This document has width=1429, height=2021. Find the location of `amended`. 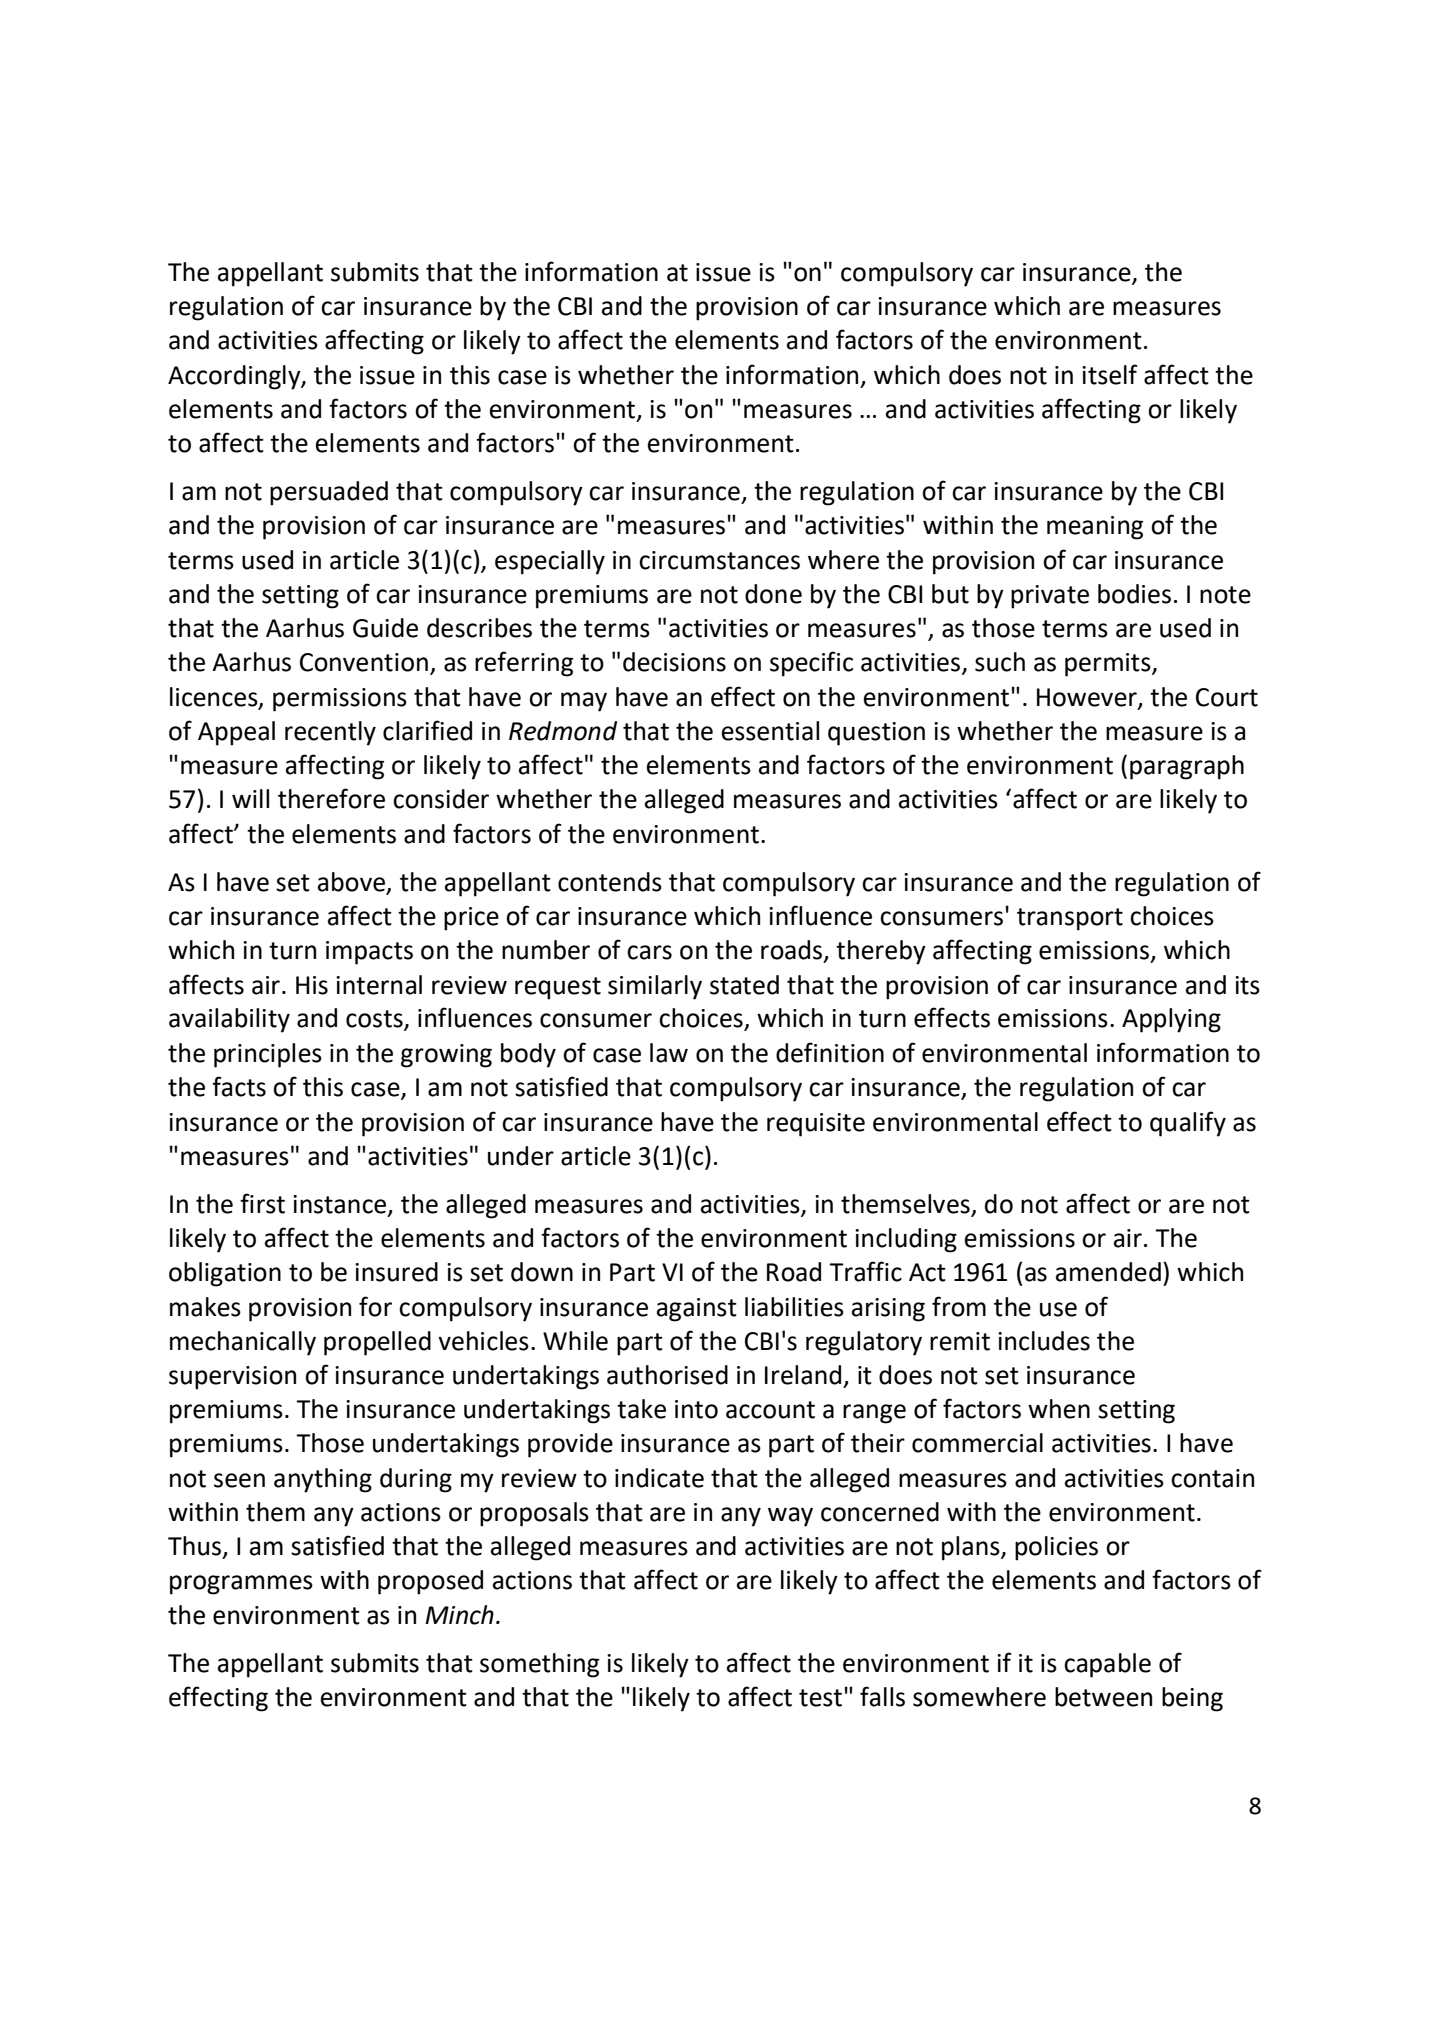

amended is located at coordinates (1108, 1272).
